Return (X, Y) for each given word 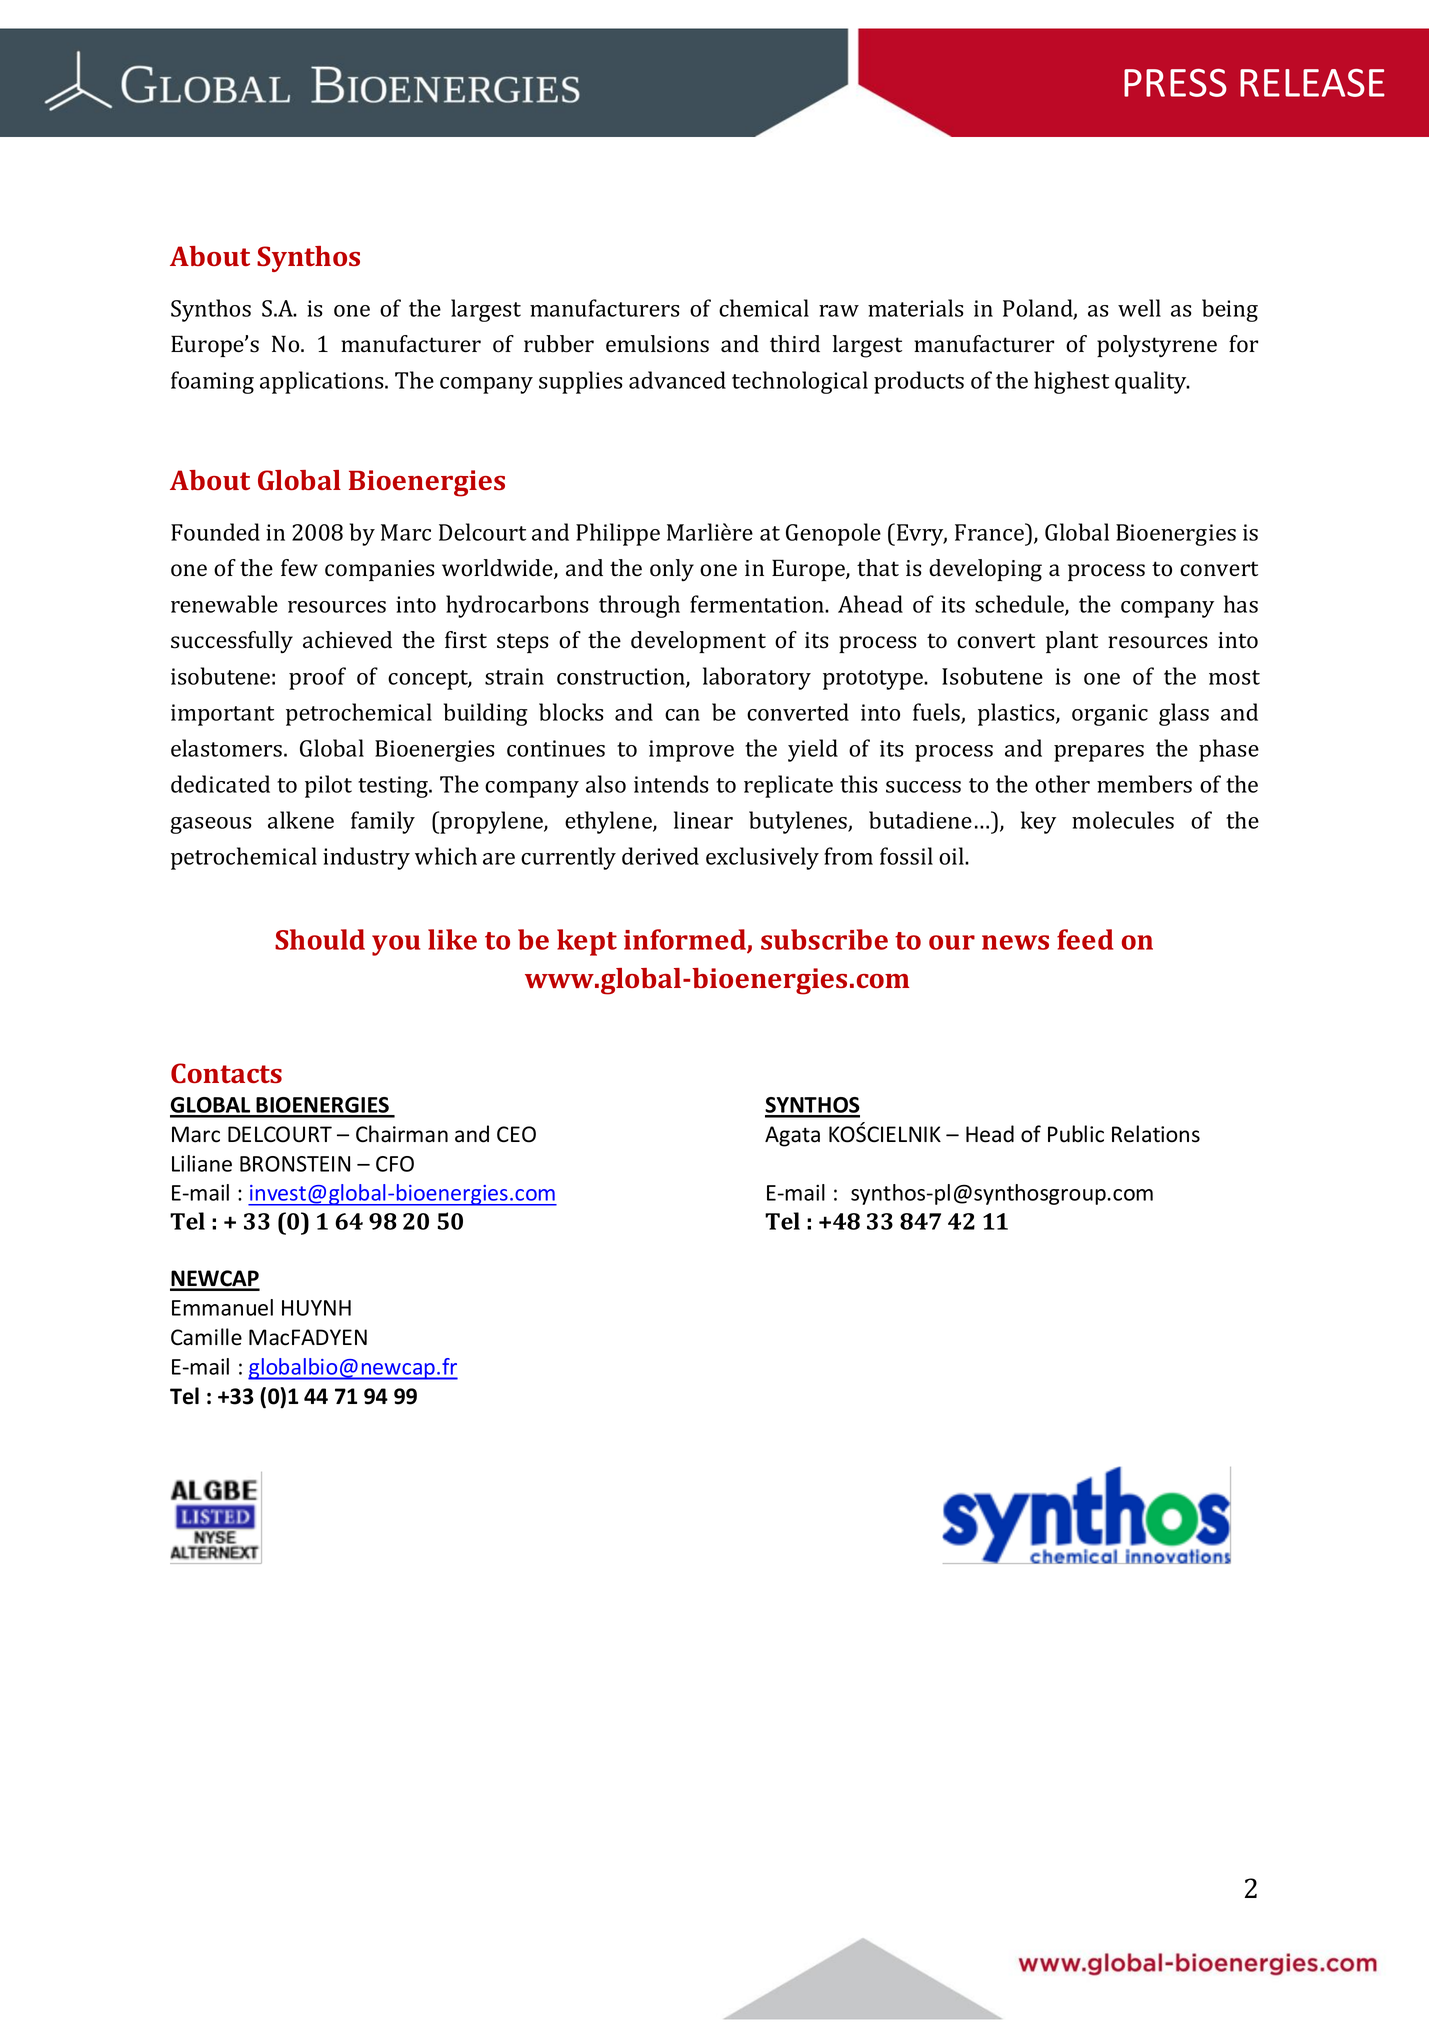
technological (800, 382)
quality (1152, 382)
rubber (559, 344)
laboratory (757, 678)
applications (323, 382)
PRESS (1175, 83)
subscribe (824, 939)
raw (839, 311)
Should (320, 939)
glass (1184, 714)
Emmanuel (222, 1307)
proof (317, 678)
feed (1085, 939)
